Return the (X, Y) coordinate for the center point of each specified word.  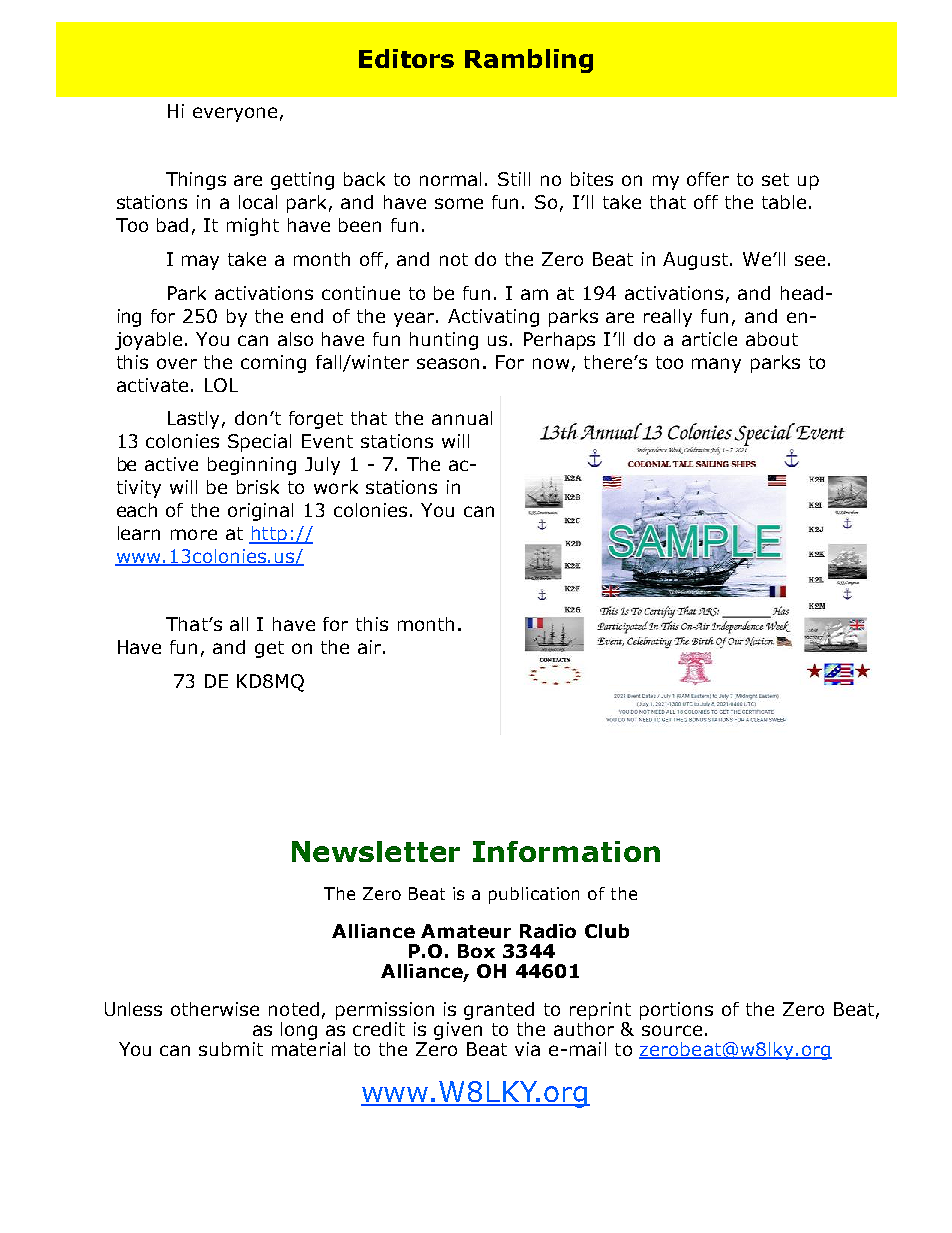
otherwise (215, 1009)
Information (566, 851)
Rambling (529, 61)
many (716, 365)
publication (534, 895)
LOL (221, 385)
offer (708, 179)
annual (462, 418)
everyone (235, 114)
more (194, 534)
